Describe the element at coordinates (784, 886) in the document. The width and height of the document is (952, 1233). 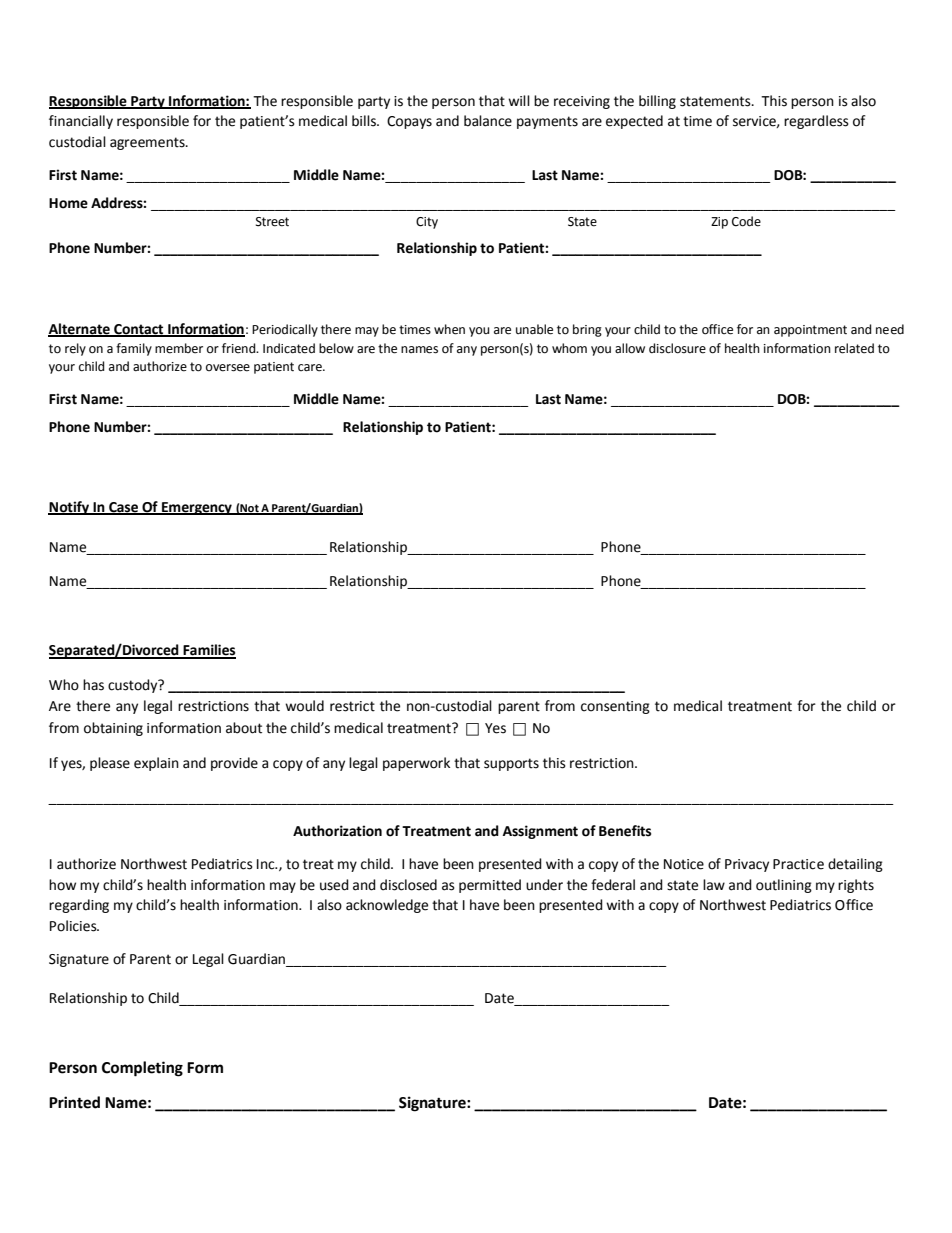
I see `outlining` at that location.
